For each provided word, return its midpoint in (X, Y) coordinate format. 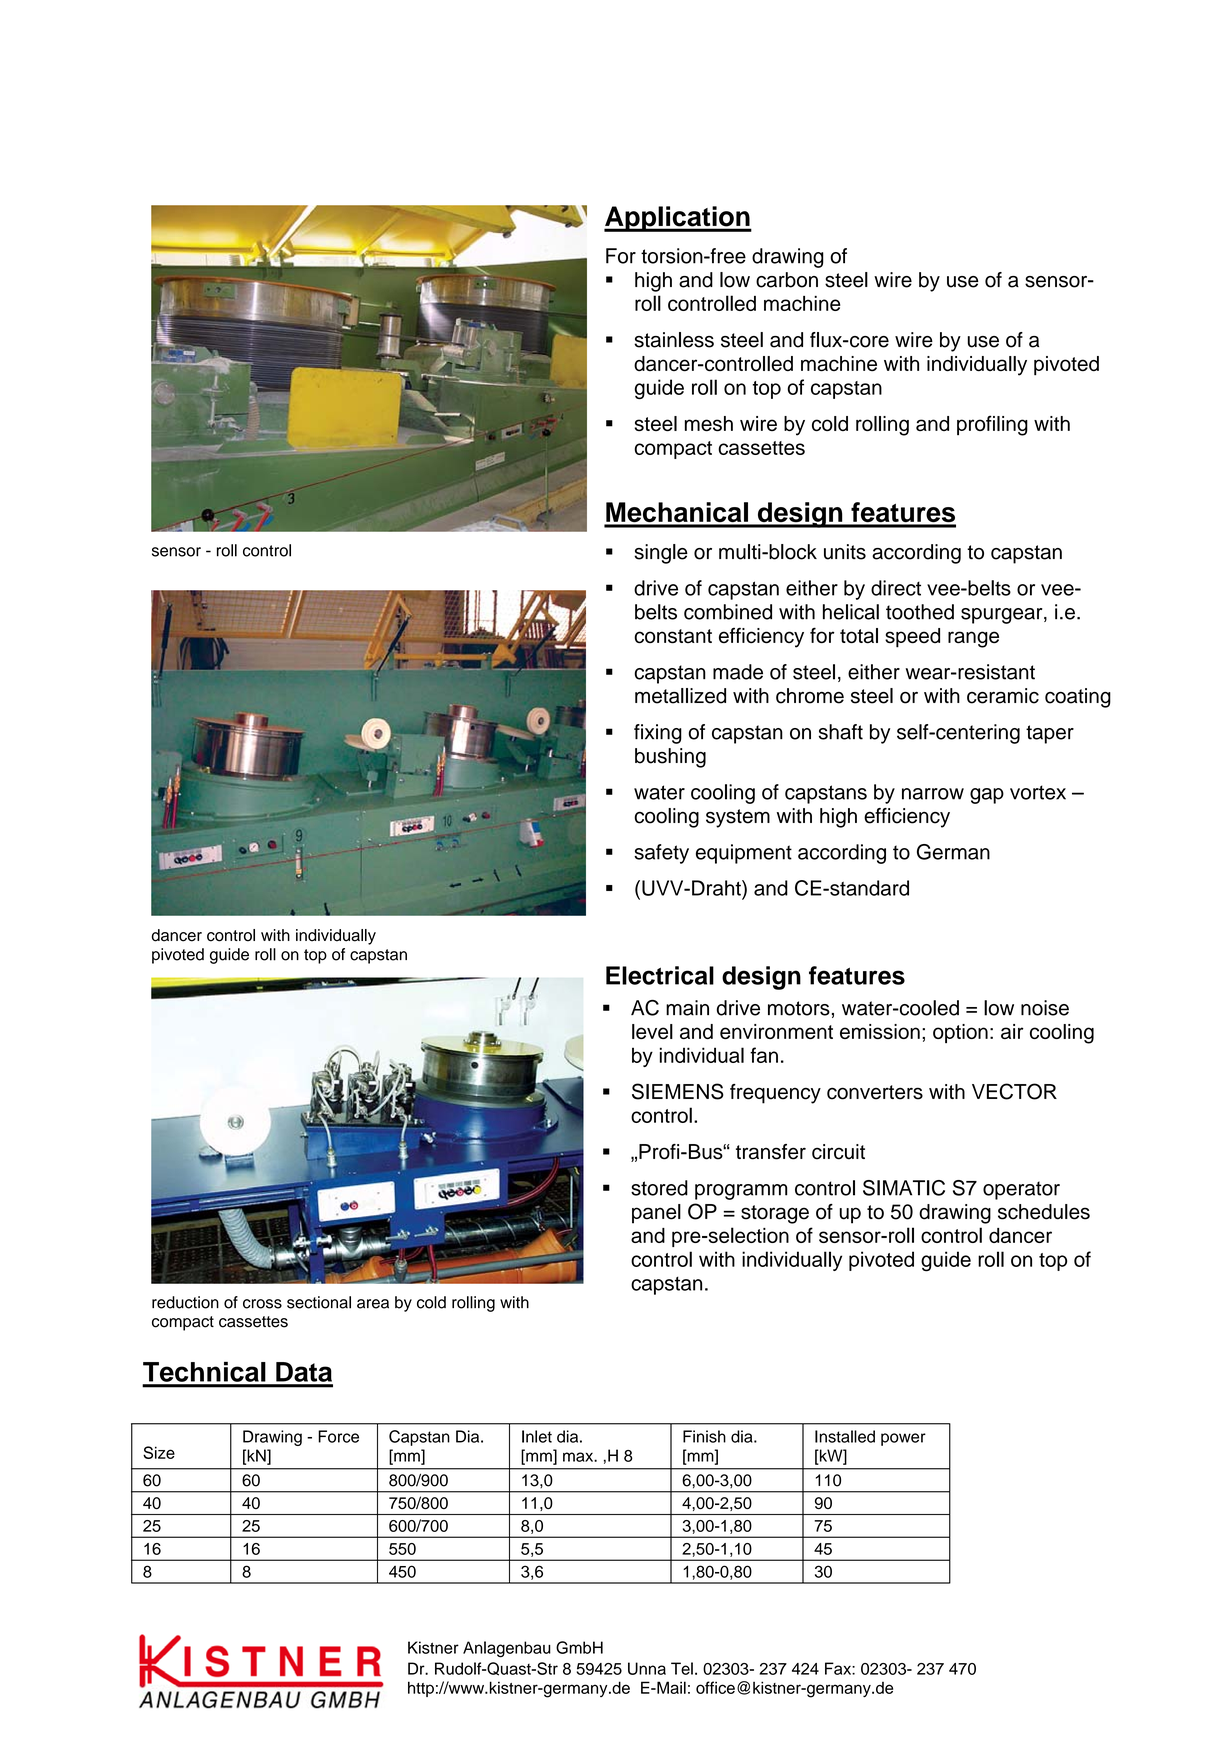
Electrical (660, 975)
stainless (674, 340)
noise (1045, 1008)
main (687, 1008)
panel (656, 1214)
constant (673, 636)
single (661, 554)
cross (262, 1304)
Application (678, 219)
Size (159, 1452)
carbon (787, 280)
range (973, 639)
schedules (1044, 1212)
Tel (682, 1668)
